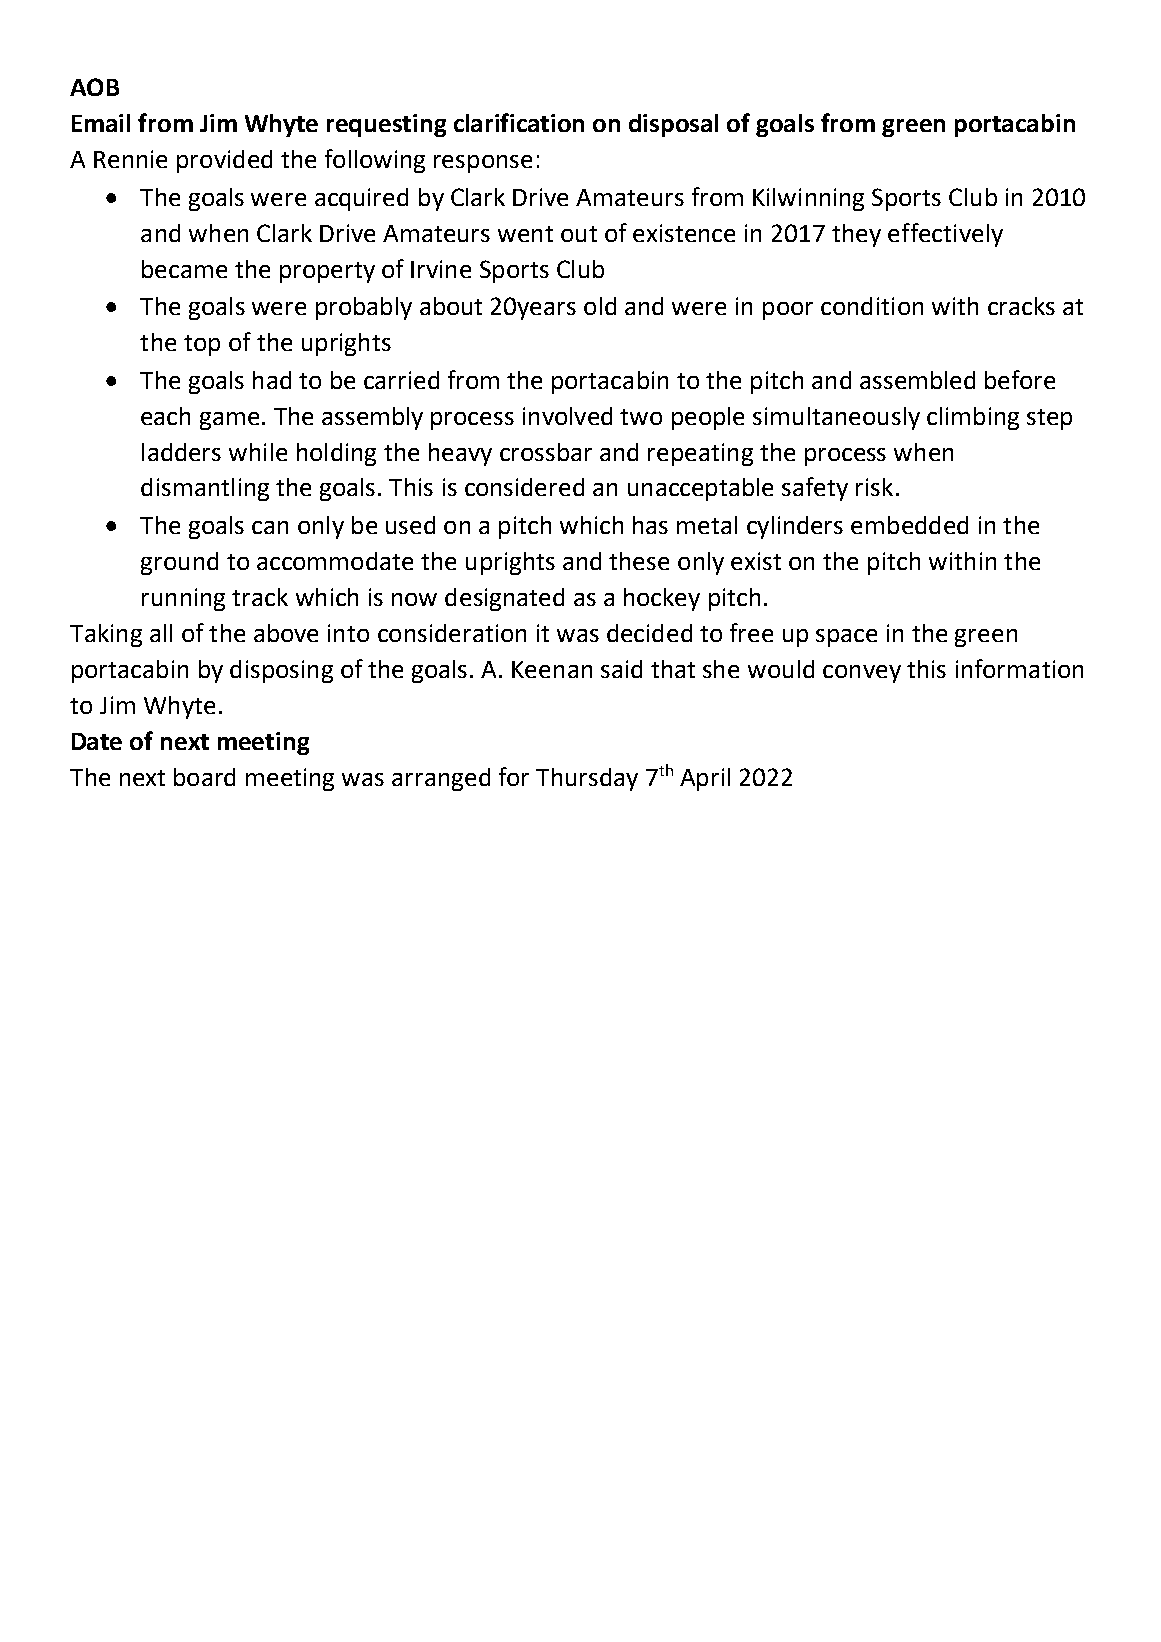 The width and height of the screenshot is (1161, 1642). I want to click on Email, so click(101, 123).
